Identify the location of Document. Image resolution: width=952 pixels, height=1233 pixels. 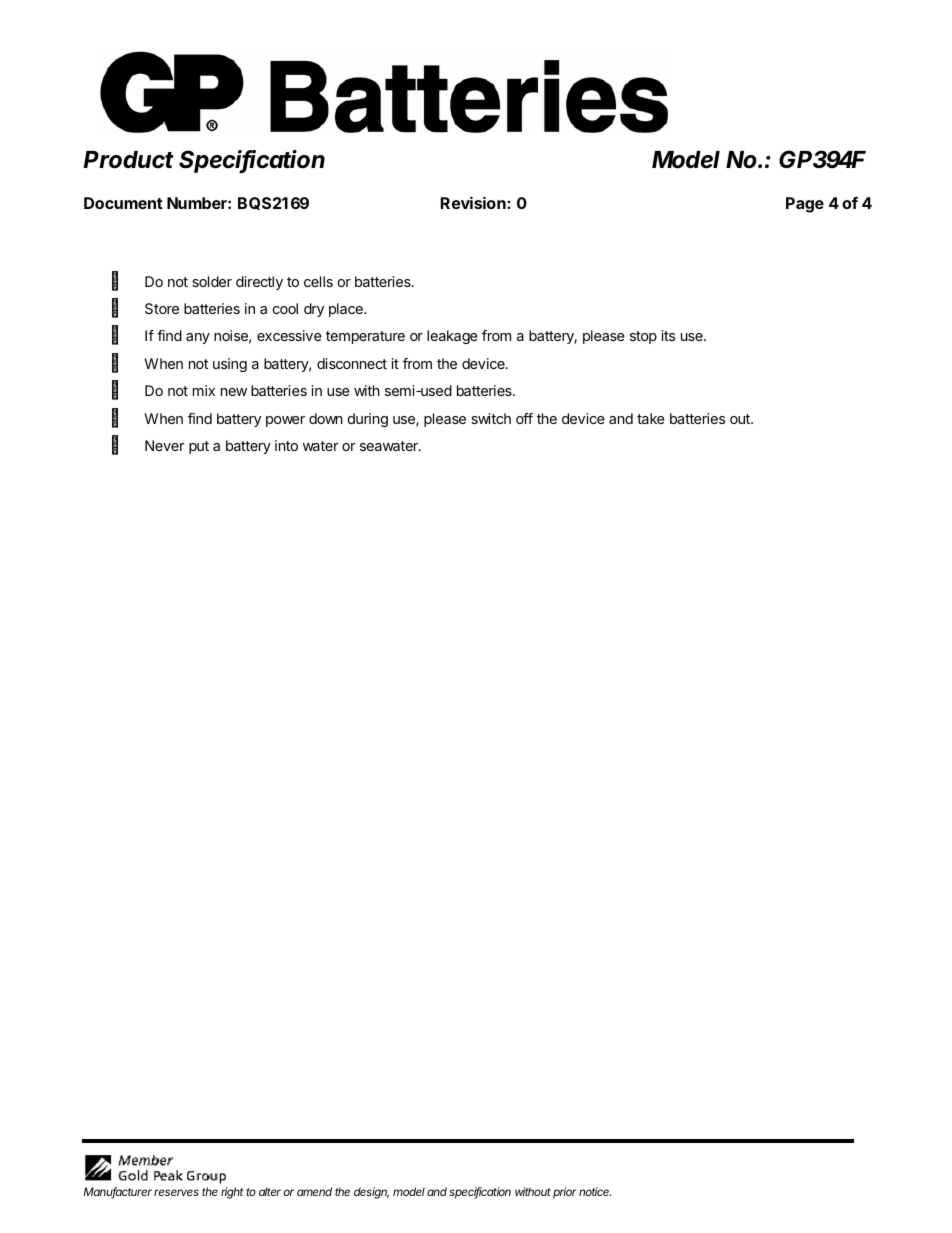
(123, 203).
